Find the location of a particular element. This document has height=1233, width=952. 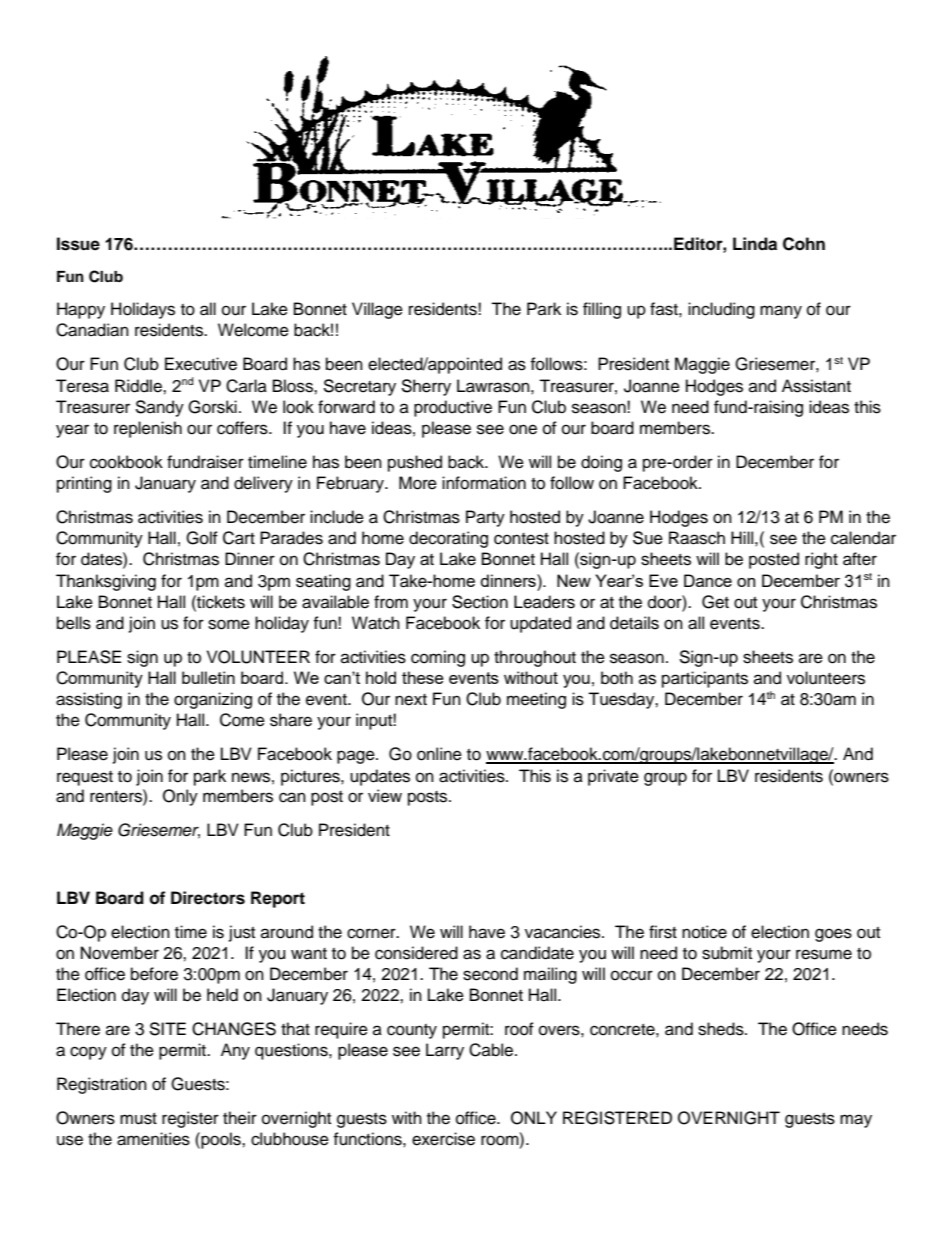

Issue is located at coordinates (78, 244).
